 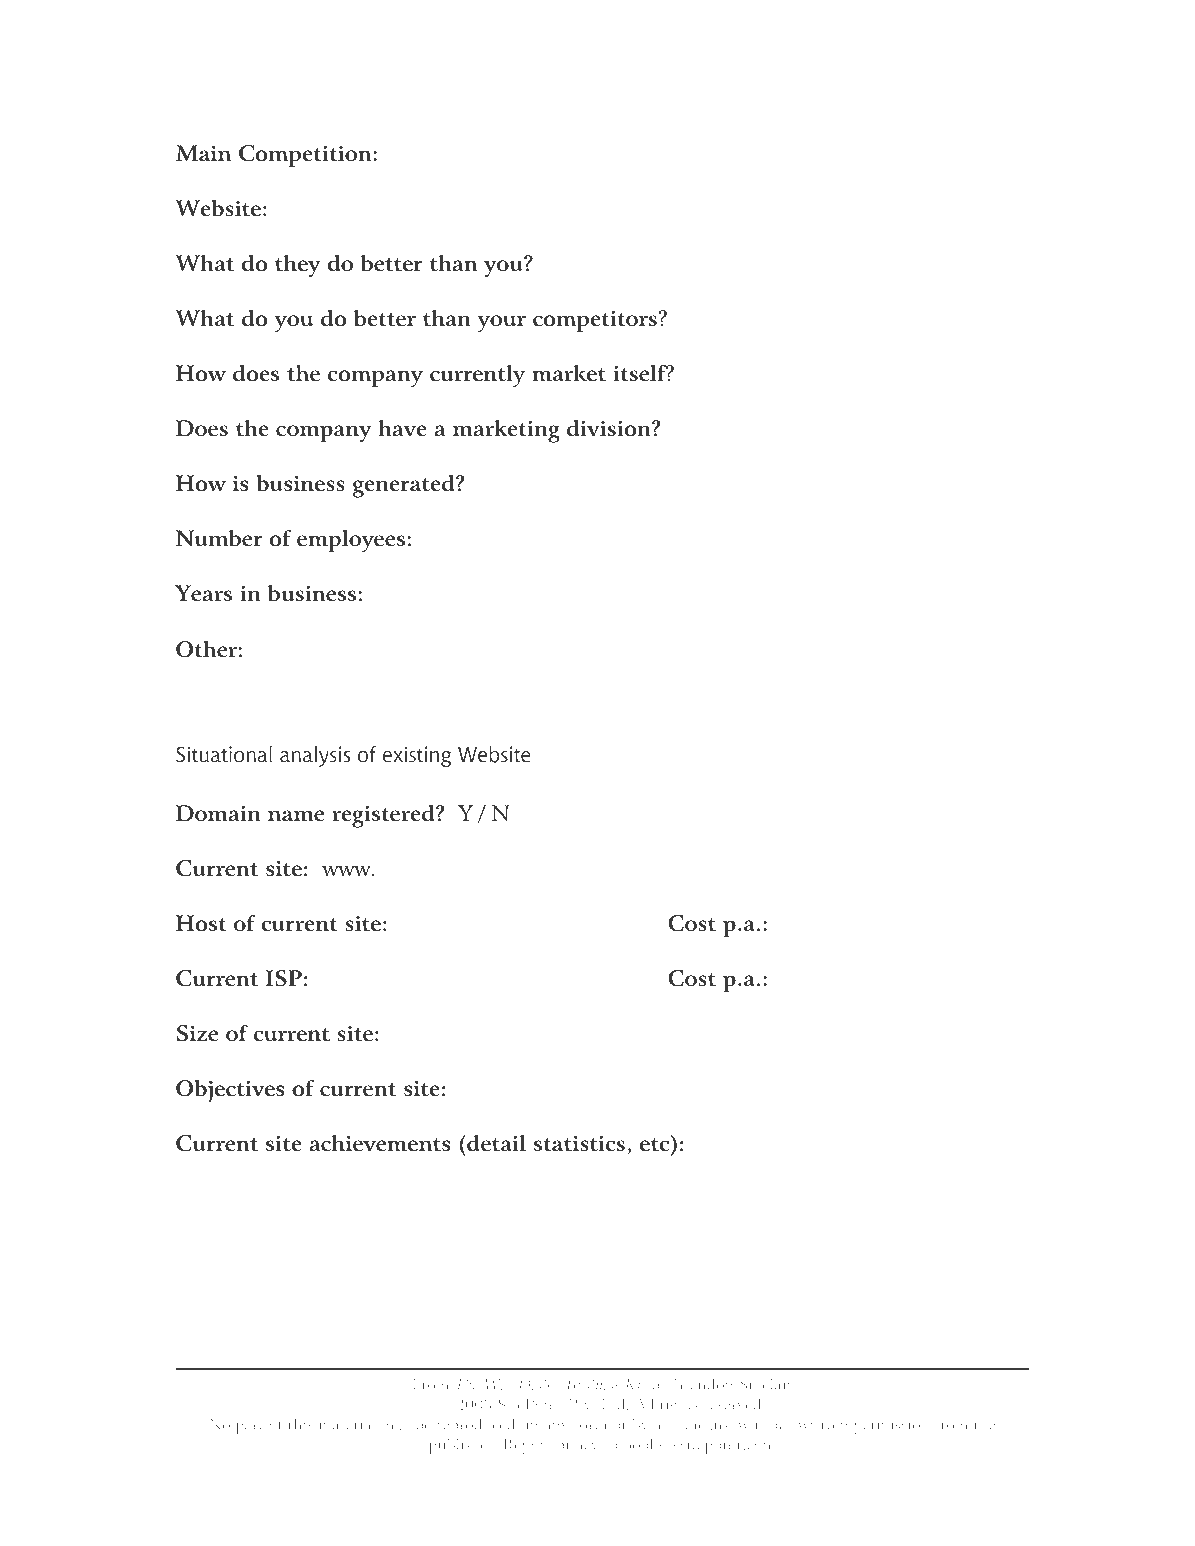 What do you see at coordinates (405, 486) in the screenshot?
I see `generated` at bounding box center [405, 486].
